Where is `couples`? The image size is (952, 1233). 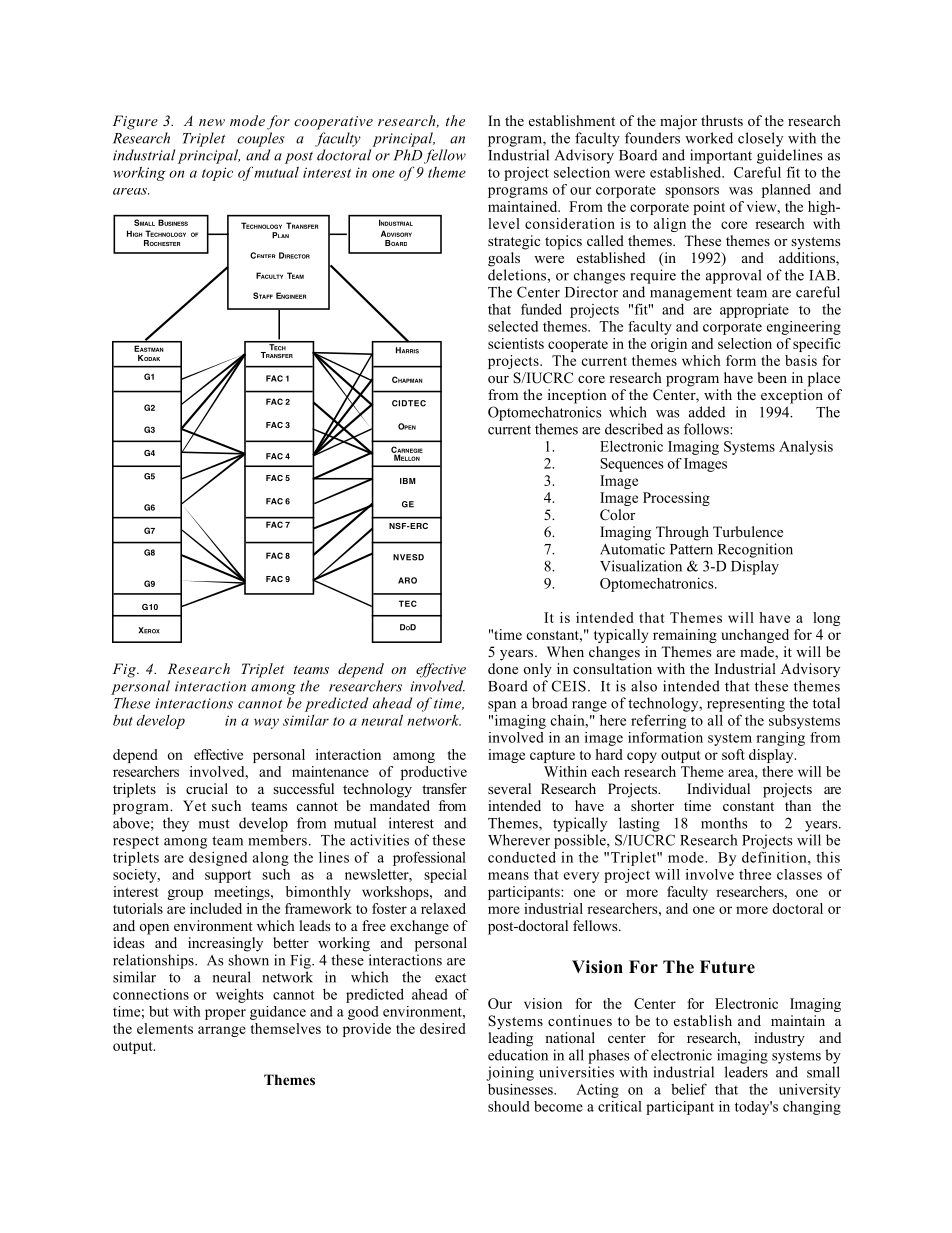
couples is located at coordinates (261, 139).
